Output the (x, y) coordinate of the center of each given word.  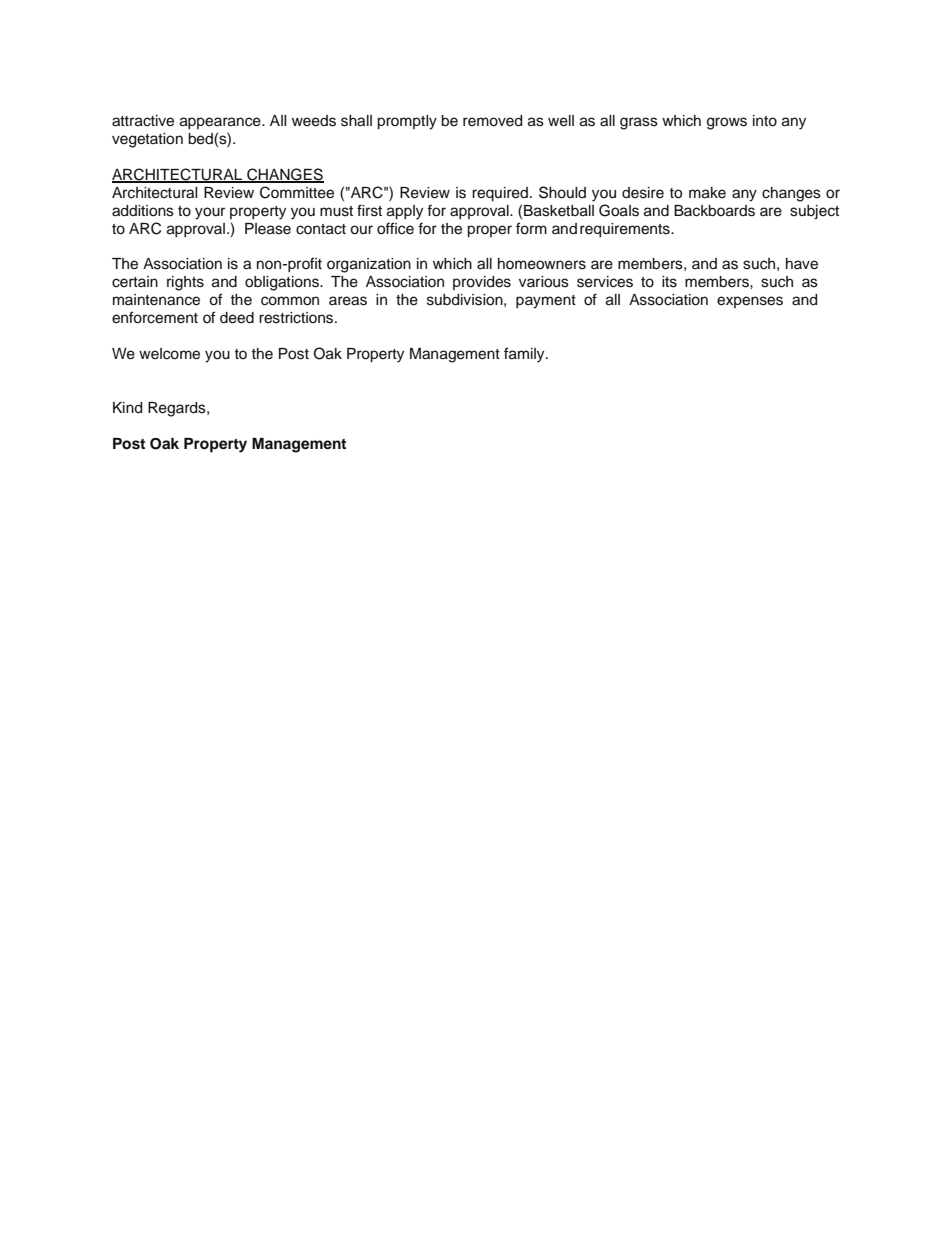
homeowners (542, 264)
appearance (221, 123)
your (210, 213)
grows (727, 123)
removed (492, 121)
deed (237, 318)
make (707, 193)
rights (185, 283)
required (500, 194)
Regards (178, 409)
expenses (750, 302)
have (802, 264)
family (525, 355)
